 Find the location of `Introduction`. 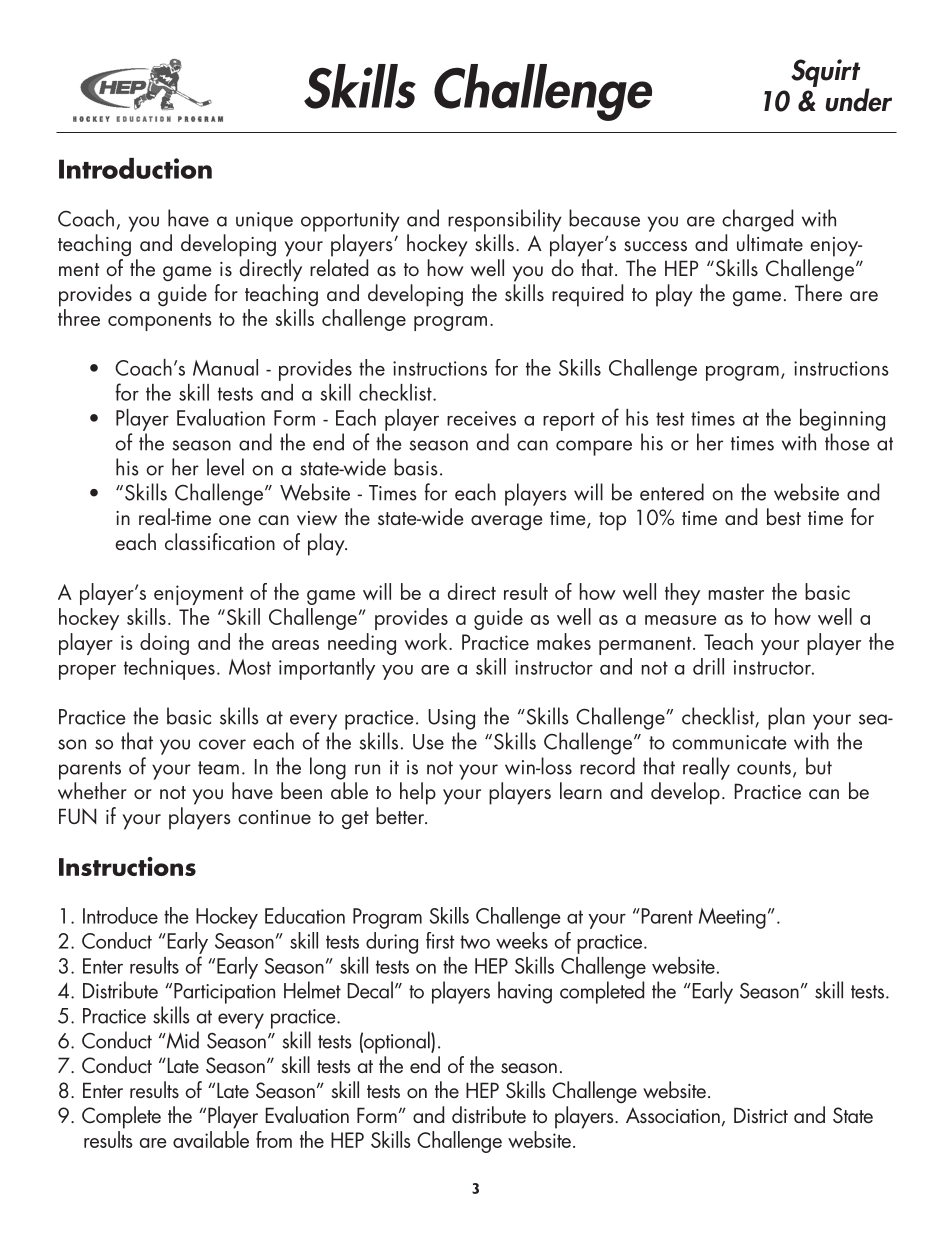

Introduction is located at coordinates (135, 168).
